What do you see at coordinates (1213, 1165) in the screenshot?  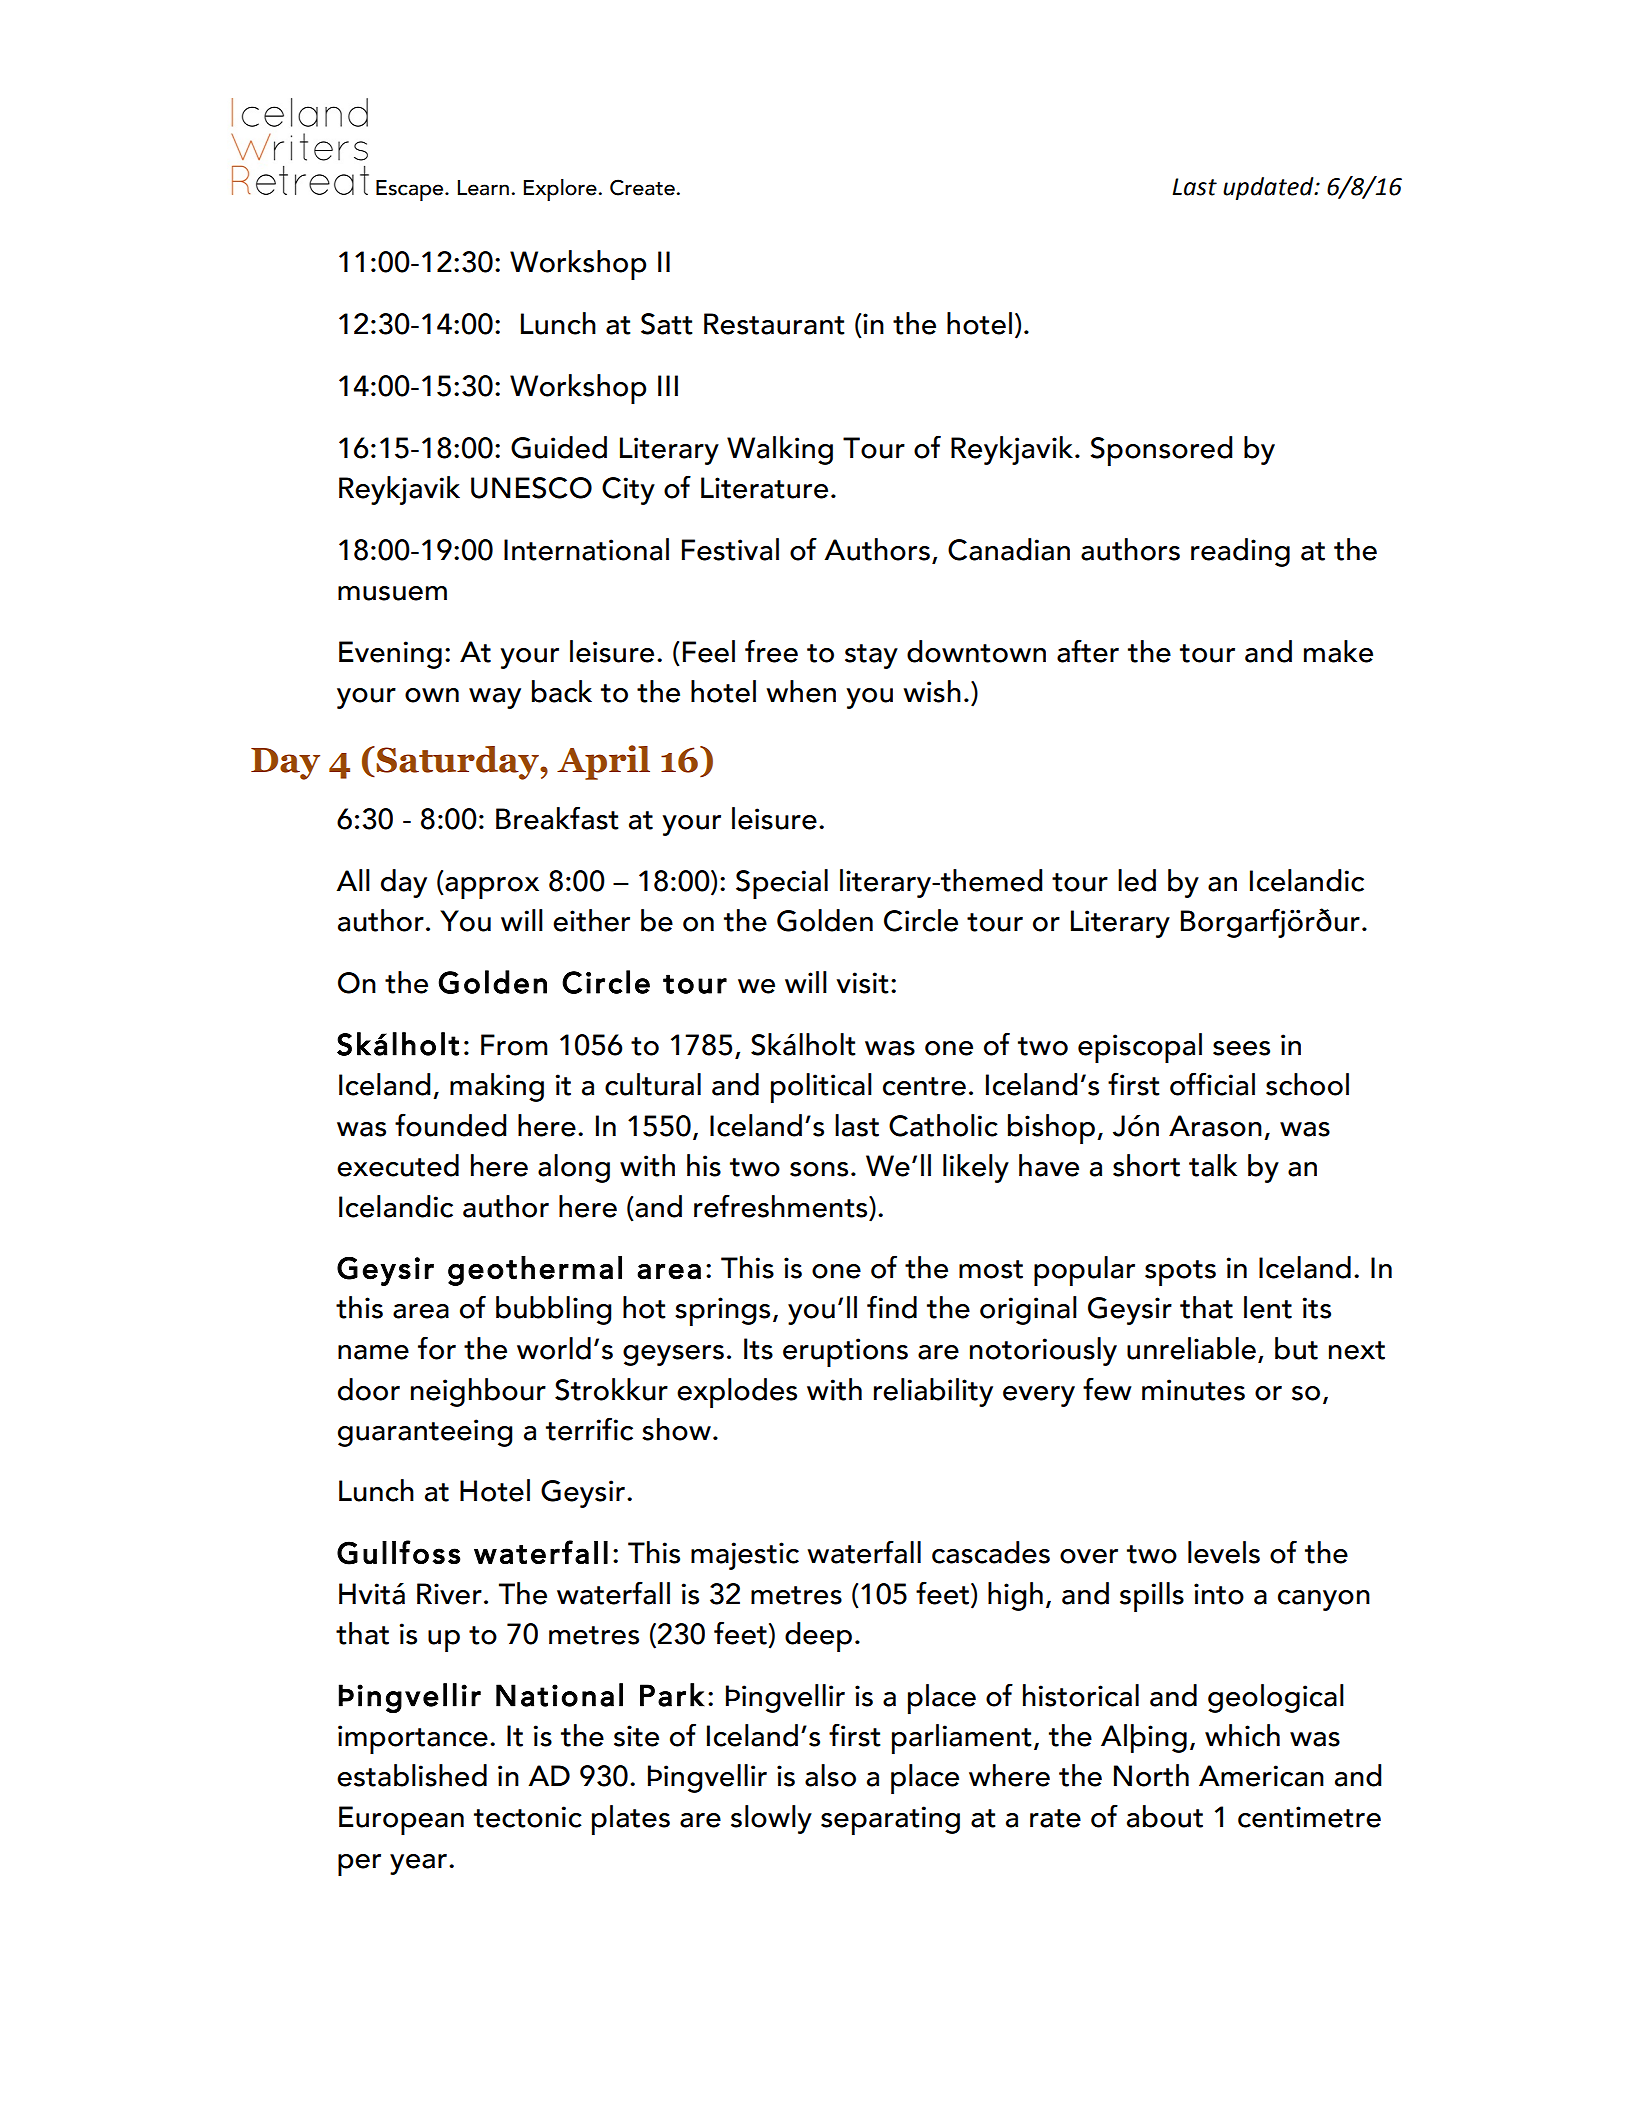 I see `talk` at bounding box center [1213, 1165].
